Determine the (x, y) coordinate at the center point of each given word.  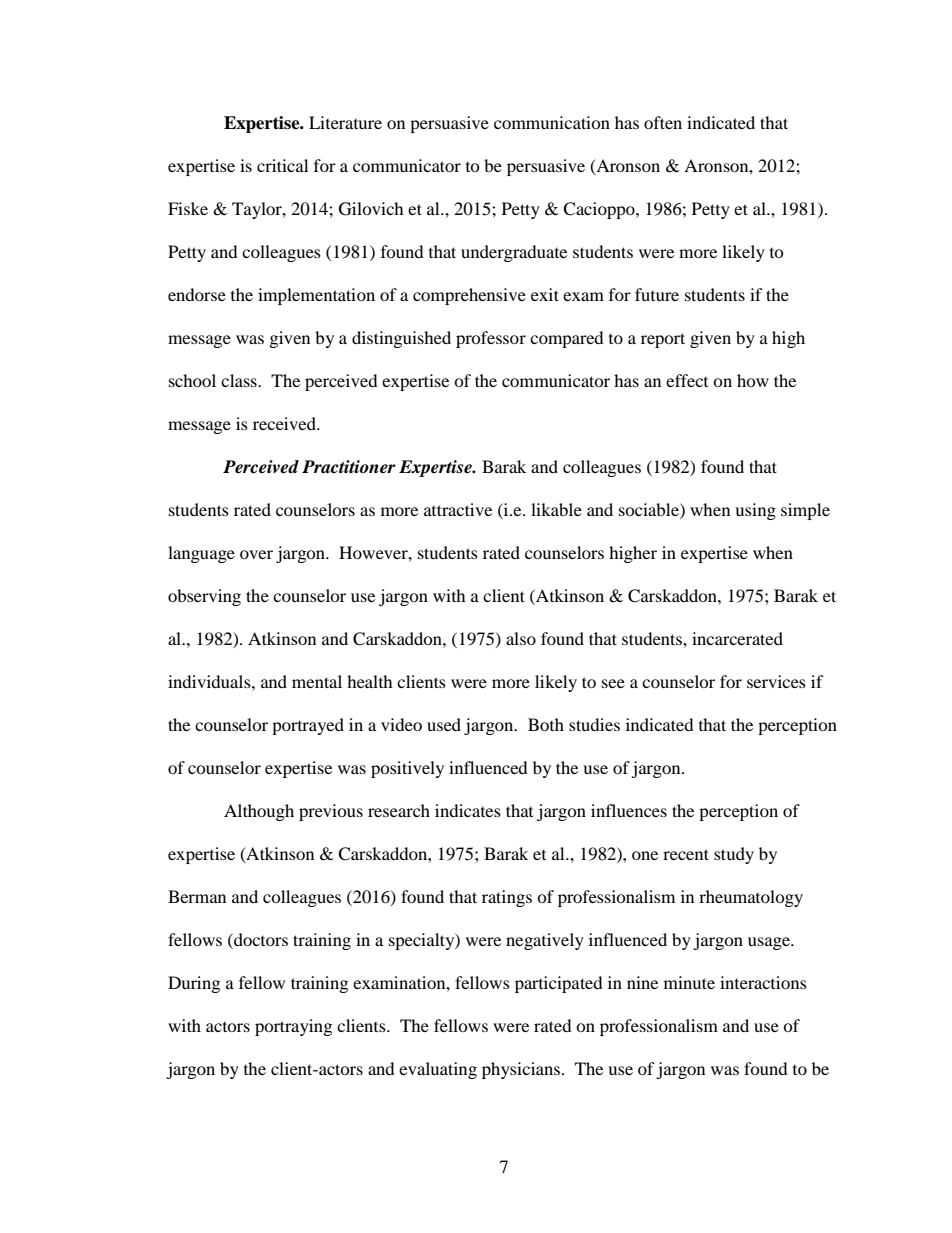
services (776, 681)
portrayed (308, 726)
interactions (763, 982)
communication (552, 122)
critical (282, 165)
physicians (522, 1070)
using (755, 511)
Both (546, 724)
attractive (458, 509)
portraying (293, 1027)
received (285, 423)
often (663, 122)
